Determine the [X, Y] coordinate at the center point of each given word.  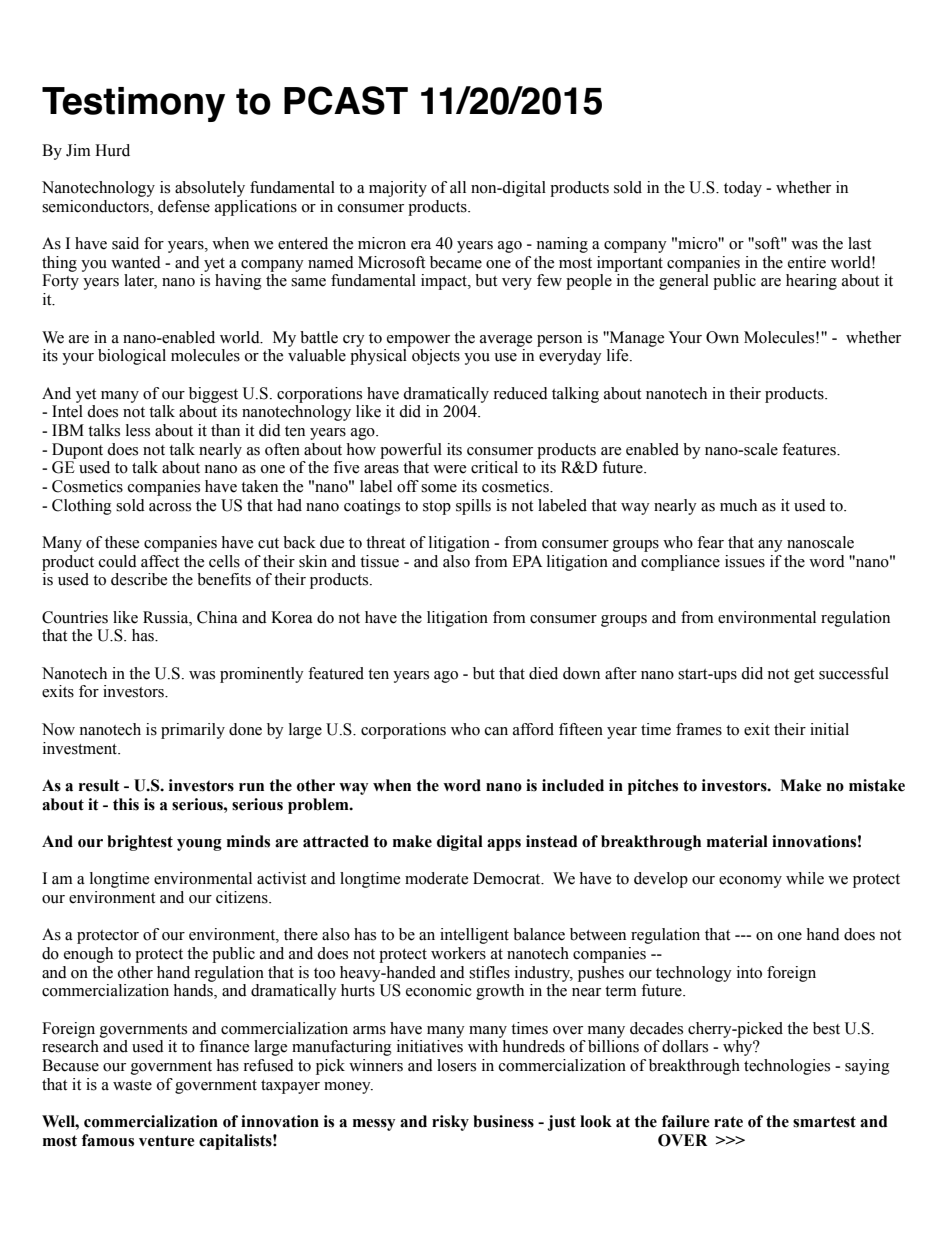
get [804, 676]
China [217, 617]
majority [398, 189]
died [543, 673]
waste [132, 1085]
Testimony [133, 104]
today [743, 189]
